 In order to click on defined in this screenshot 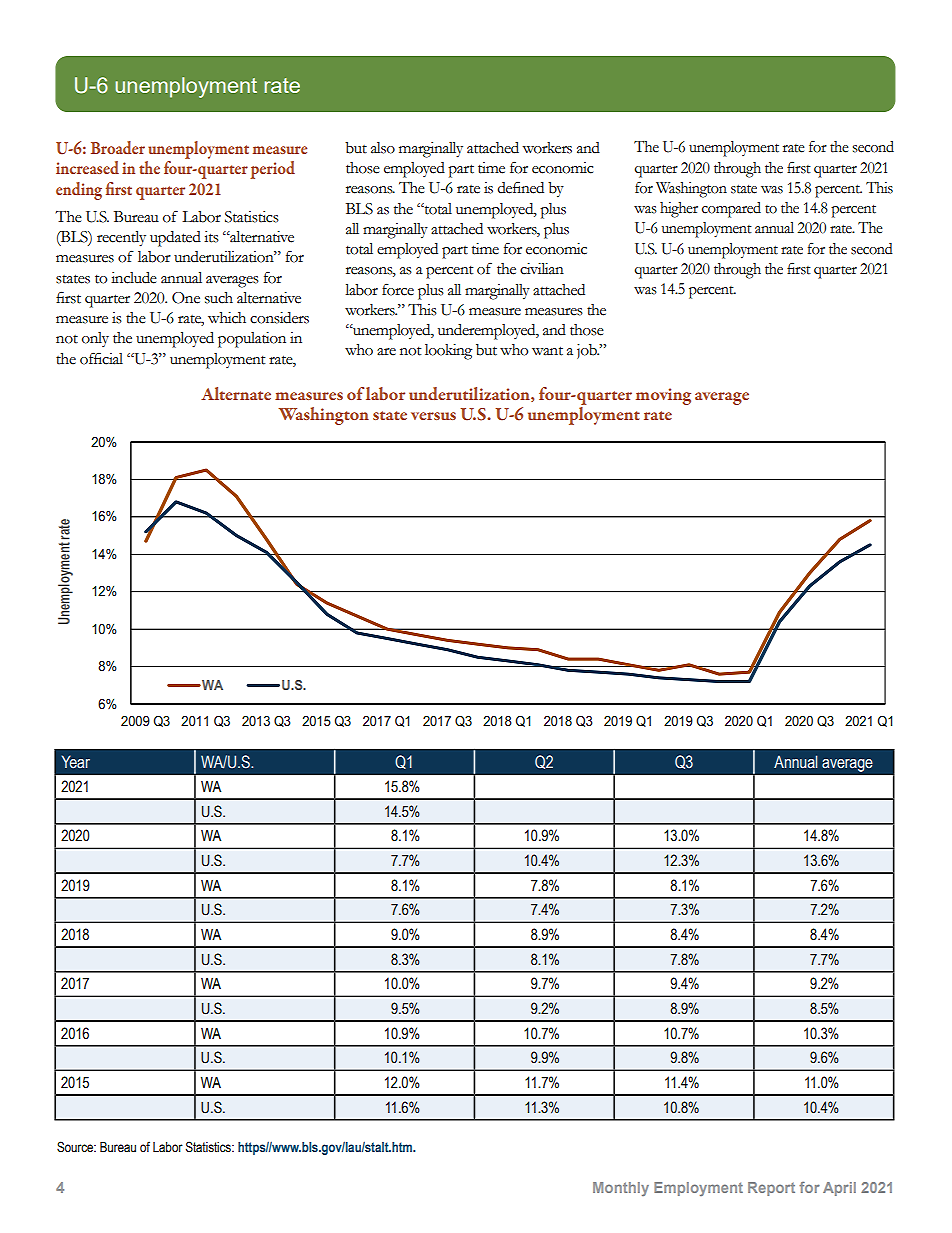, I will do `click(521, 187)`.
